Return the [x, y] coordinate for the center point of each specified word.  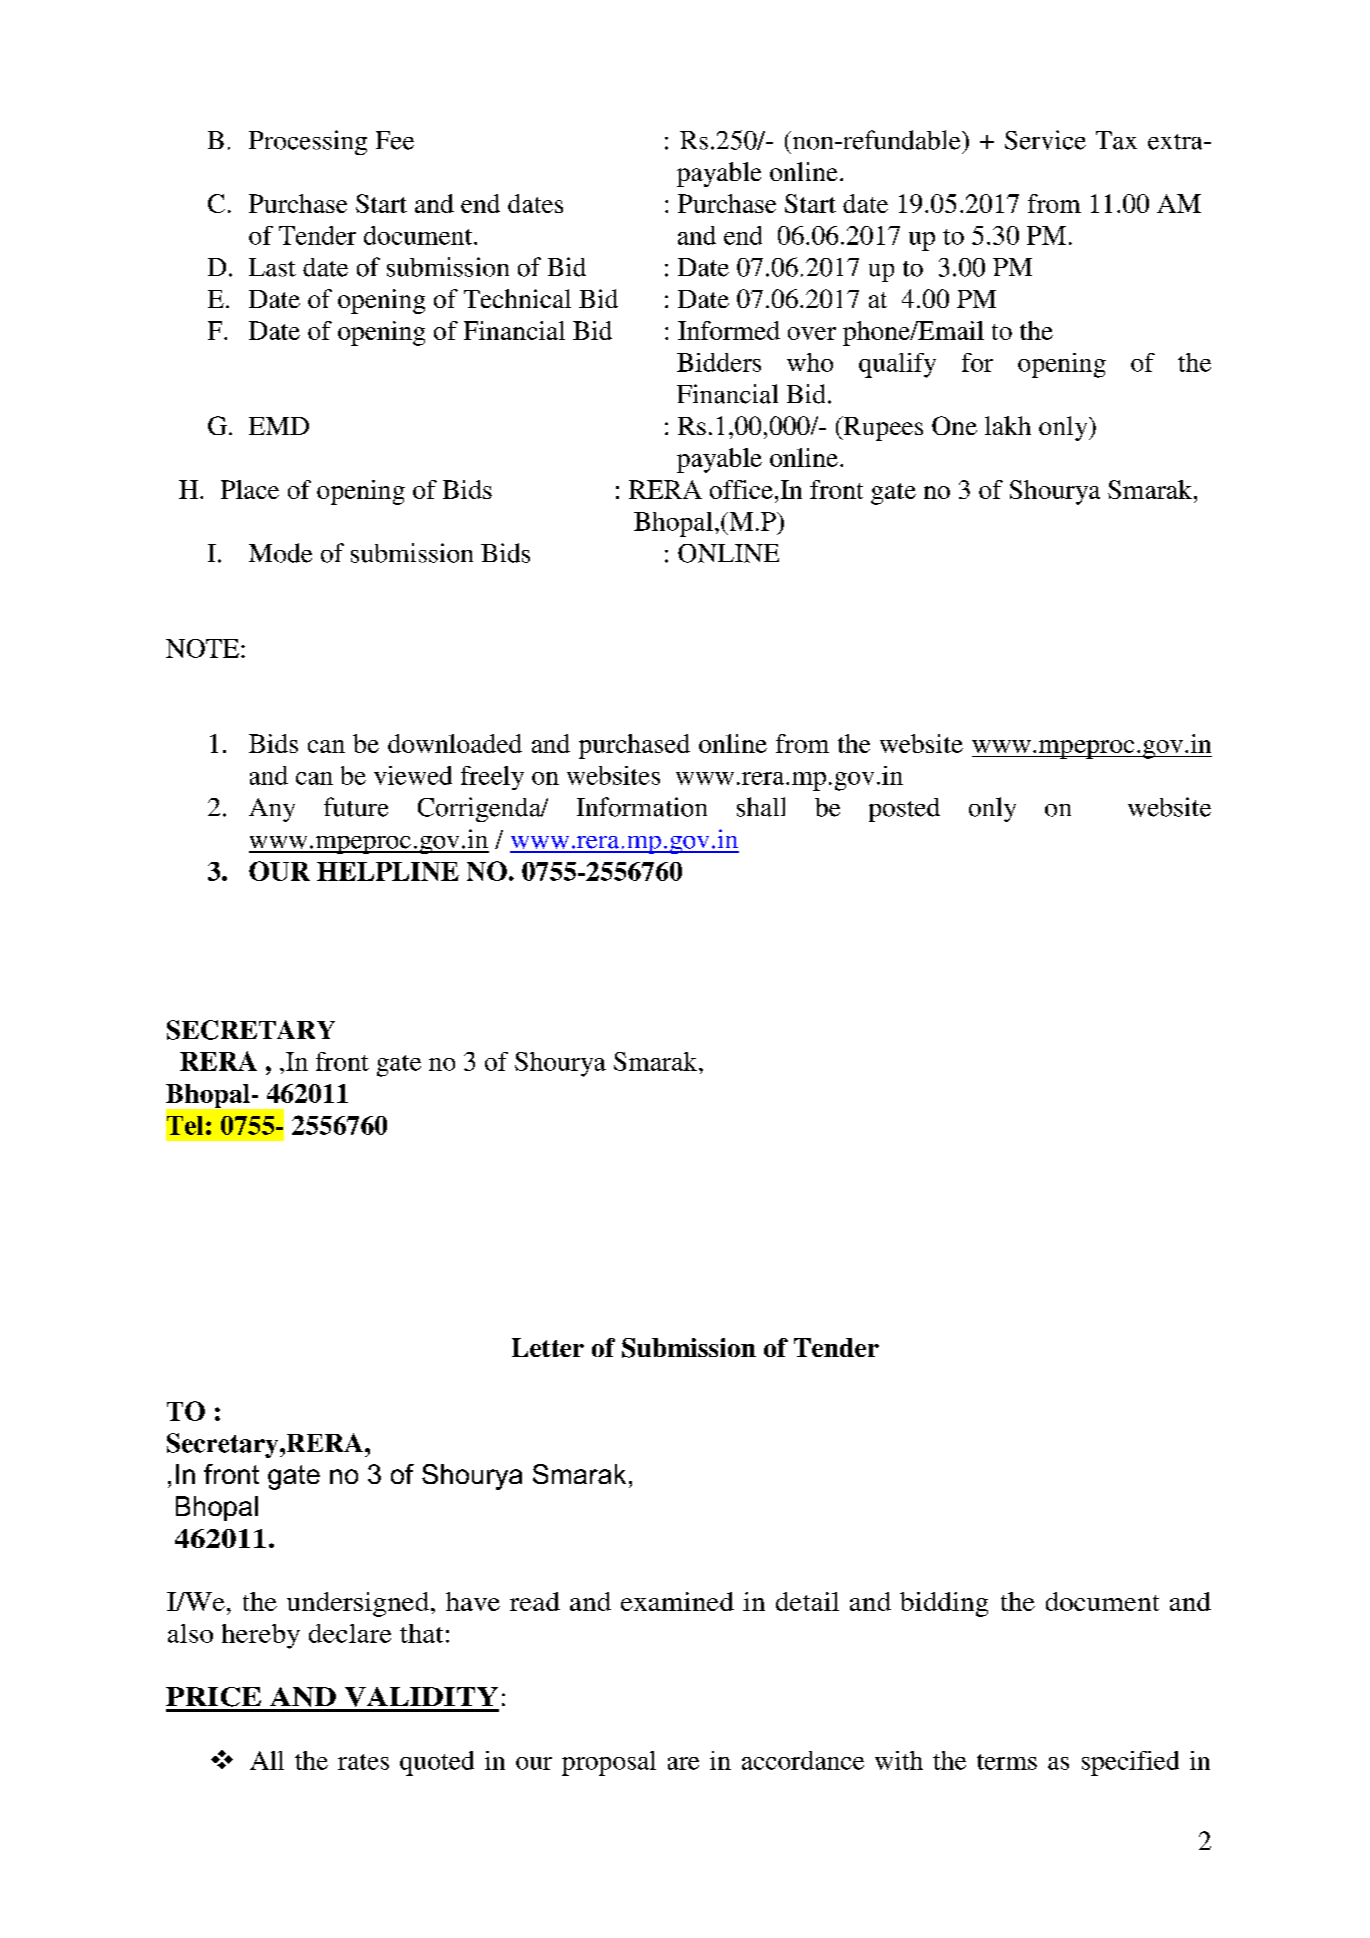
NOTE [202, 648]
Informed [729, 330]
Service [1045, 140]
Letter [548, 1347]
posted [904, 810]
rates [363, 1762]
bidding [944, 1604]
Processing [308, 142]
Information [642, 807]
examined [677, 1601]
